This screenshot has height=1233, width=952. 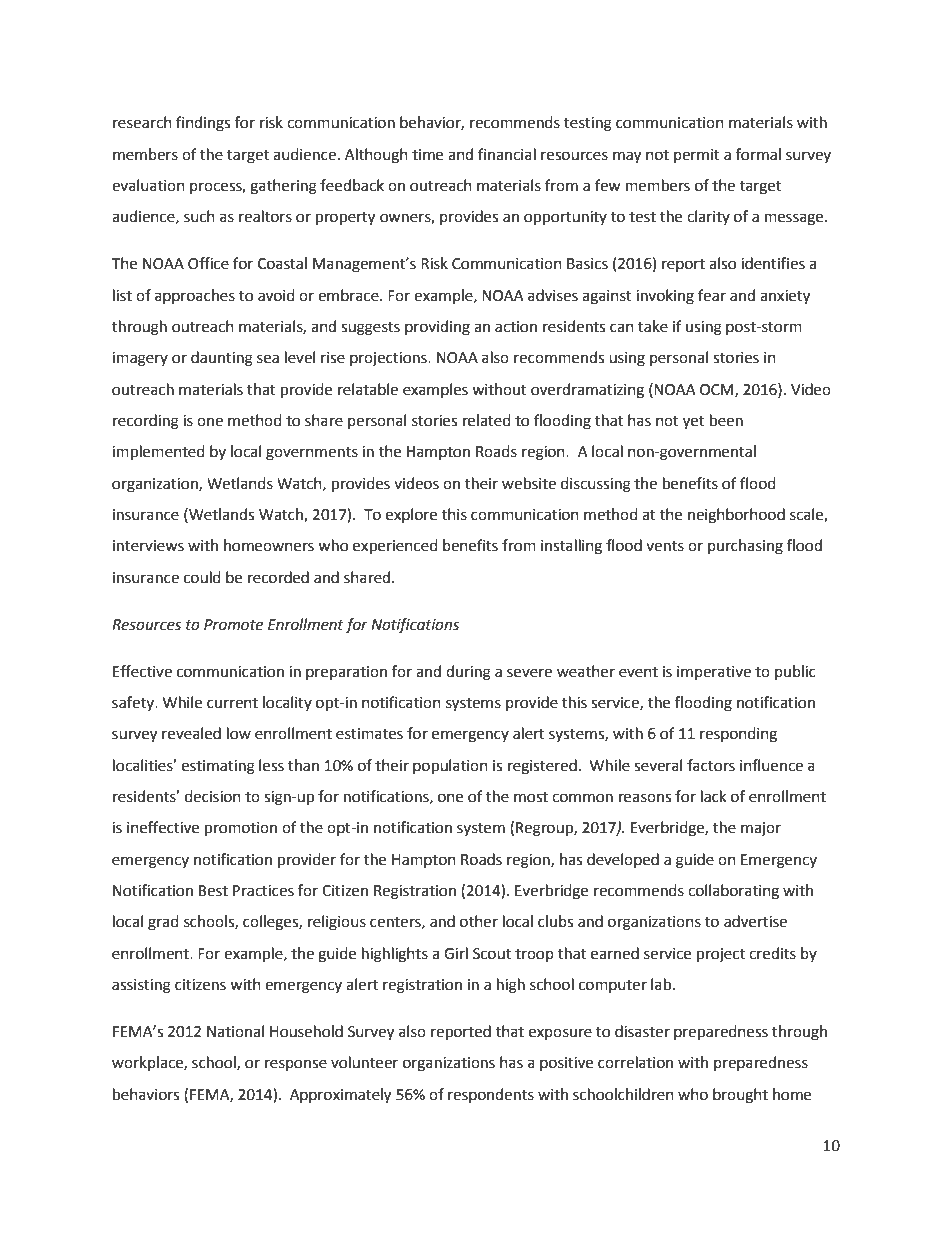 I want to click on respondents, so click(x=491, y=1095).
